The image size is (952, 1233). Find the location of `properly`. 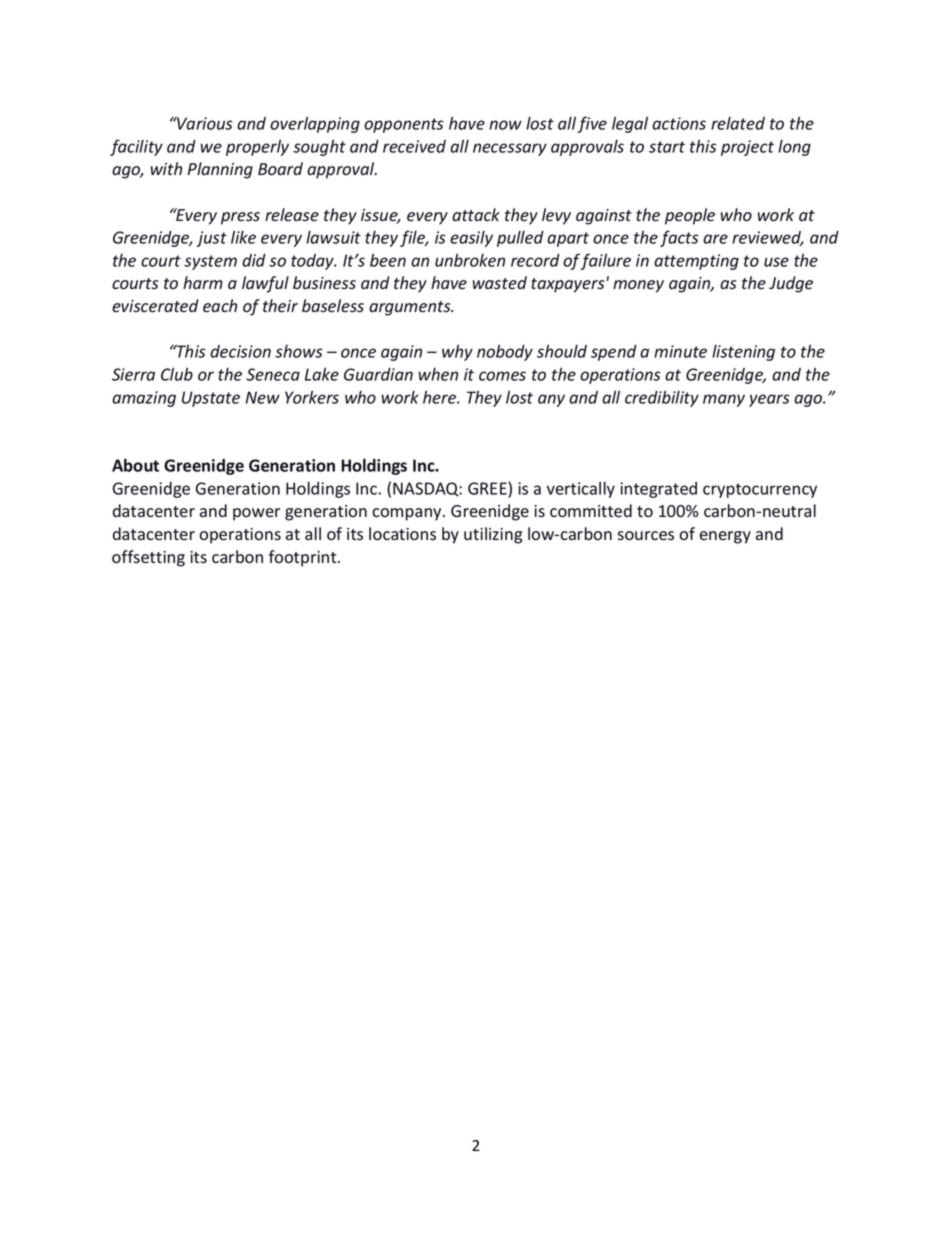

properly is located at coordinates (257, 147).
